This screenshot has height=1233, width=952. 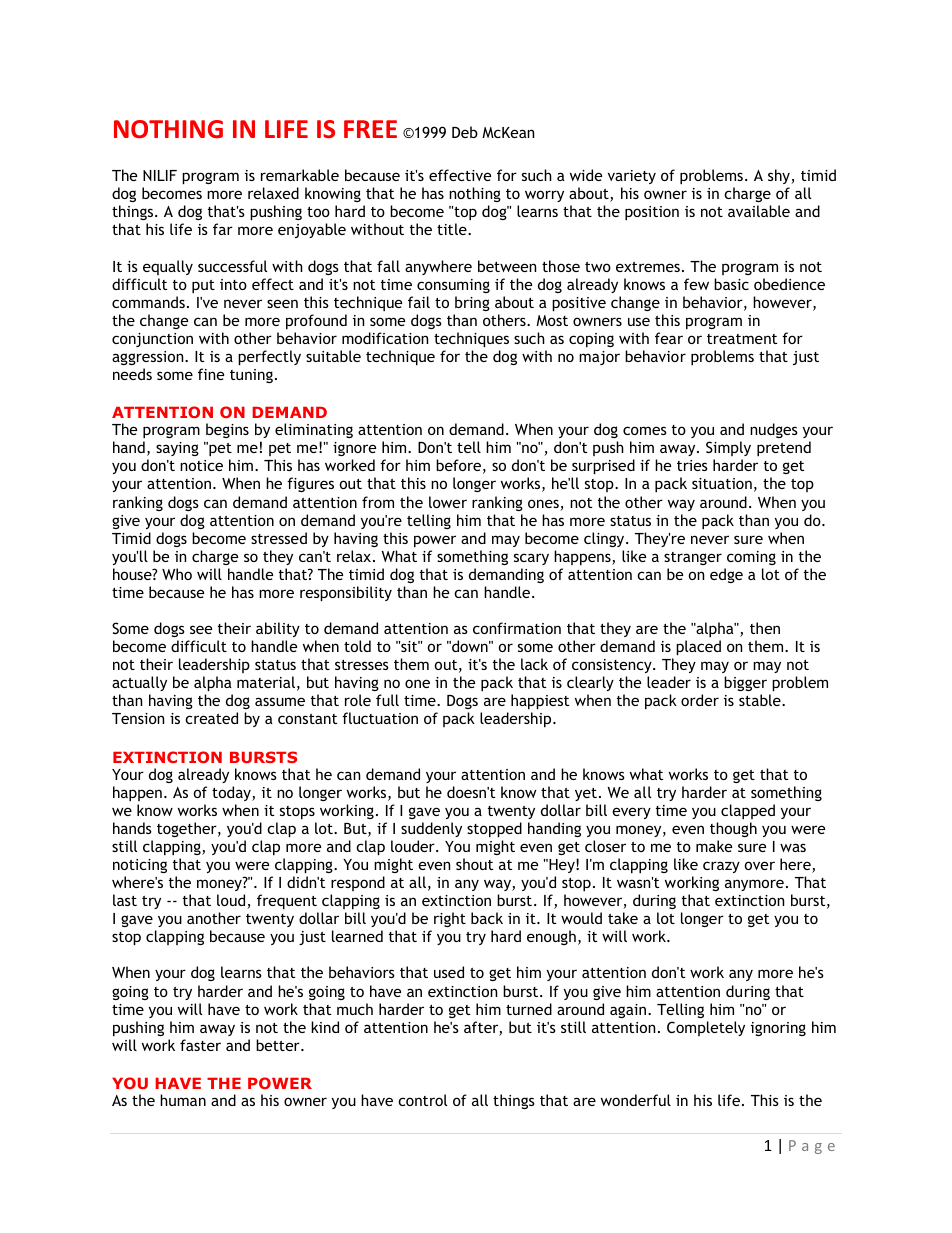 What do you see at coordinates (422, 1100) in the screenshot?
I see `control` at bounding box center [422, 1100].
